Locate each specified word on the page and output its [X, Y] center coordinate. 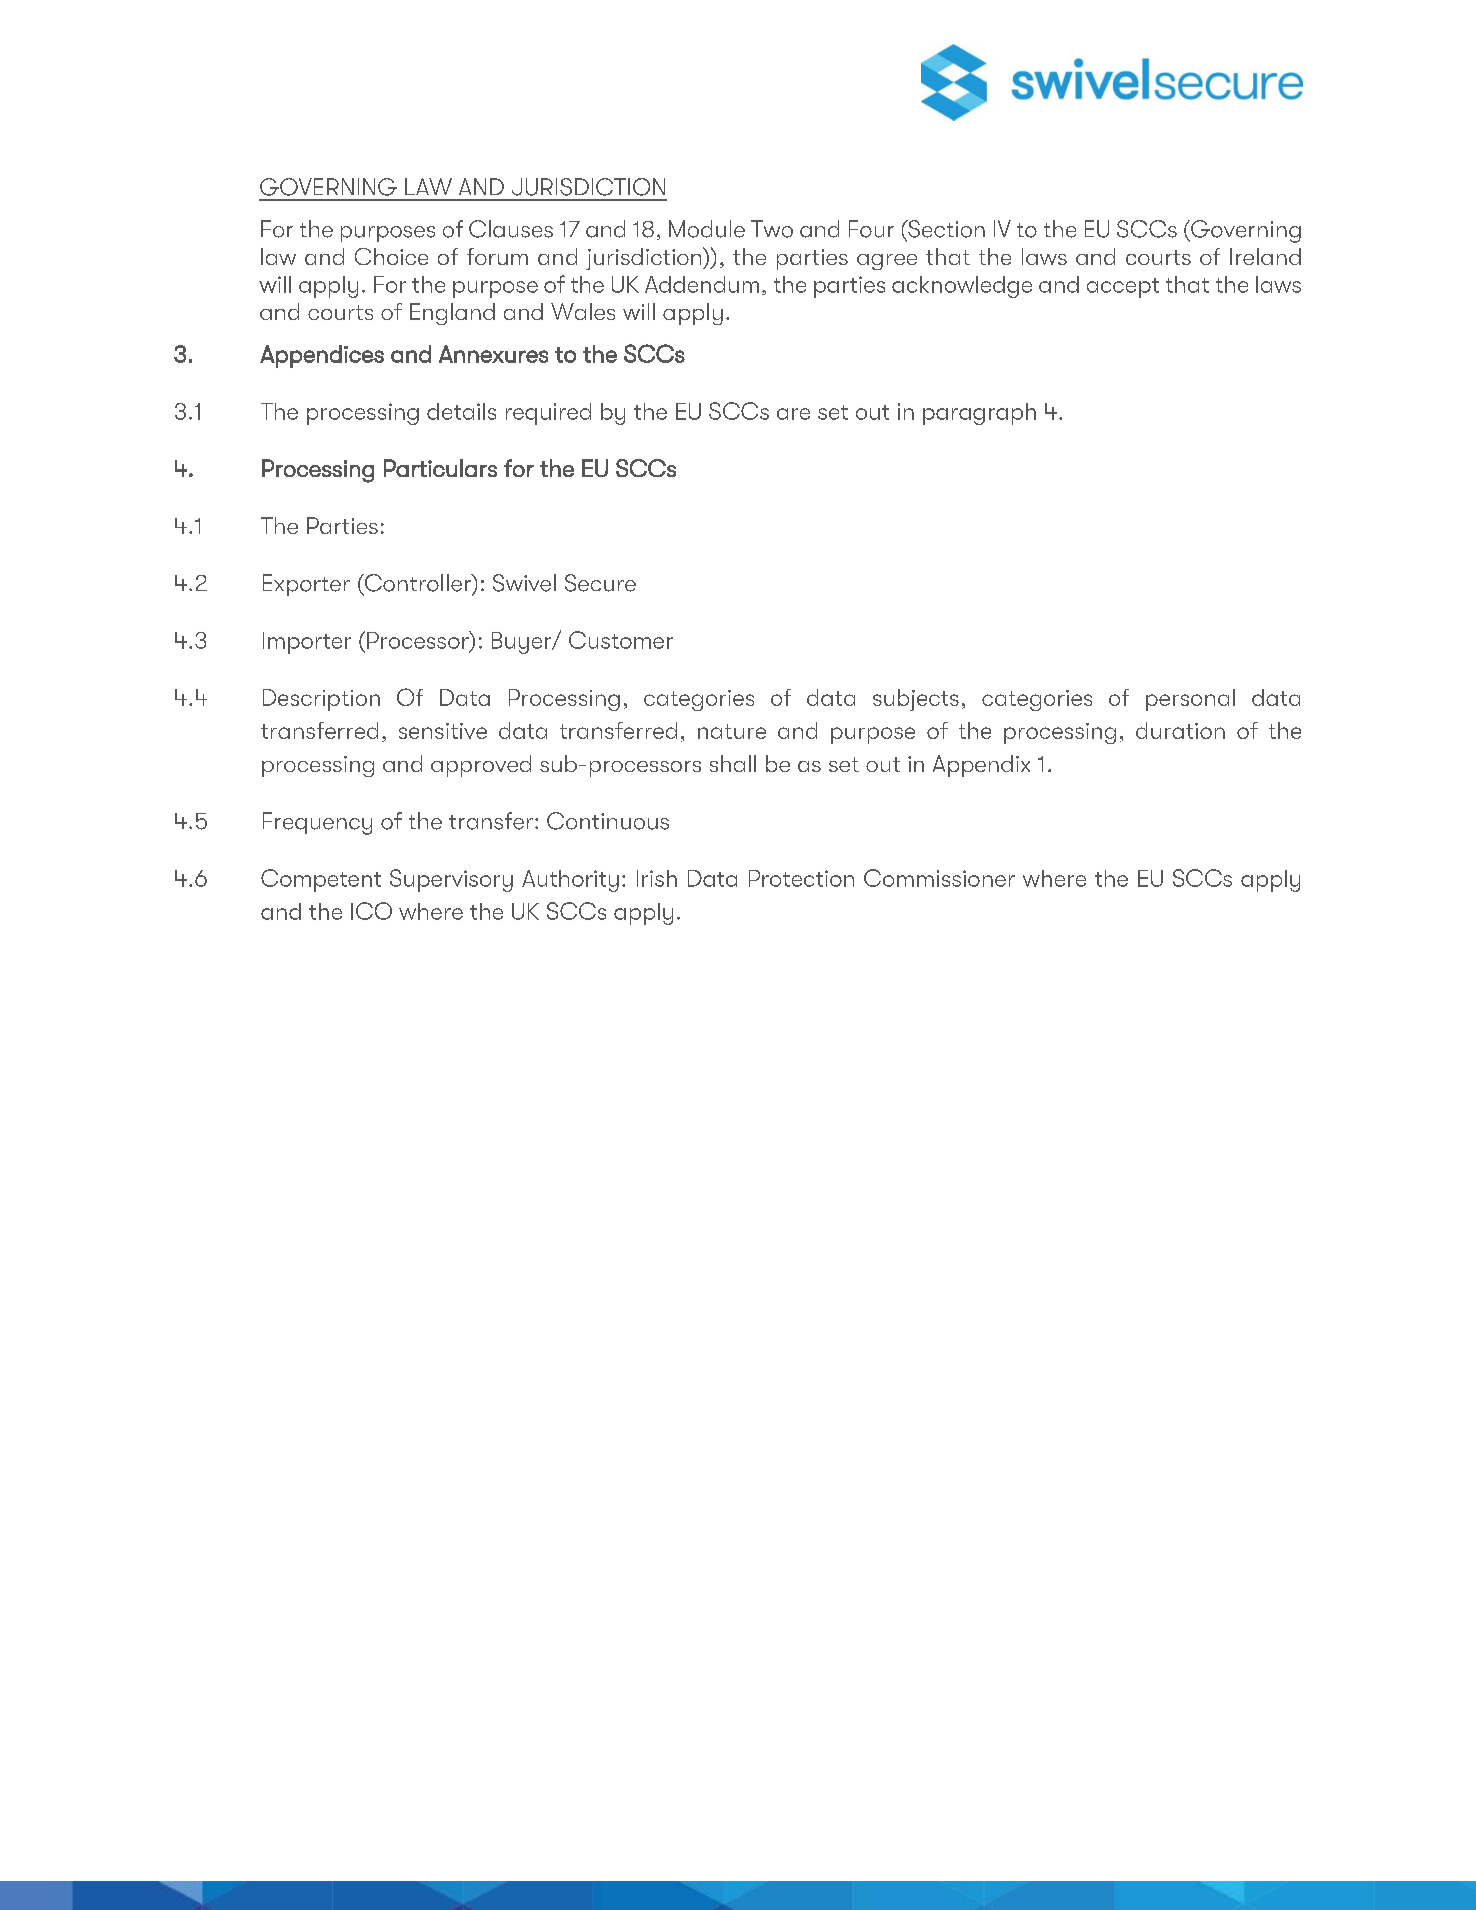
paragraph [979, 414]
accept [1123, 288]
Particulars [440, 468]
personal [1190, 700]
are [793, 414]
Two [772, 229]
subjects [916, 700]
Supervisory [451, 880]
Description [321, 700]
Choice [391, 256]
